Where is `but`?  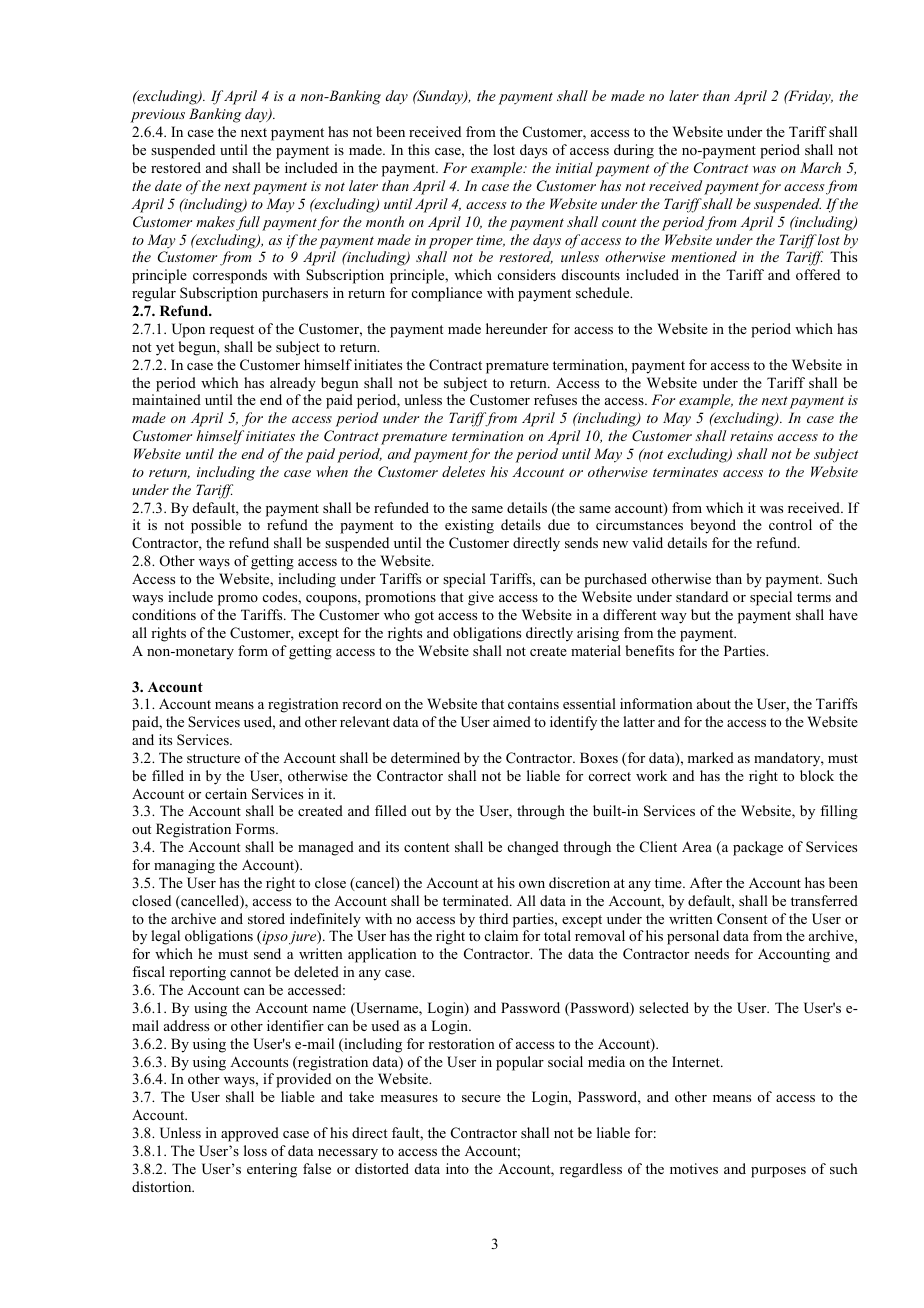
but is located at coordinates (700, 614).
